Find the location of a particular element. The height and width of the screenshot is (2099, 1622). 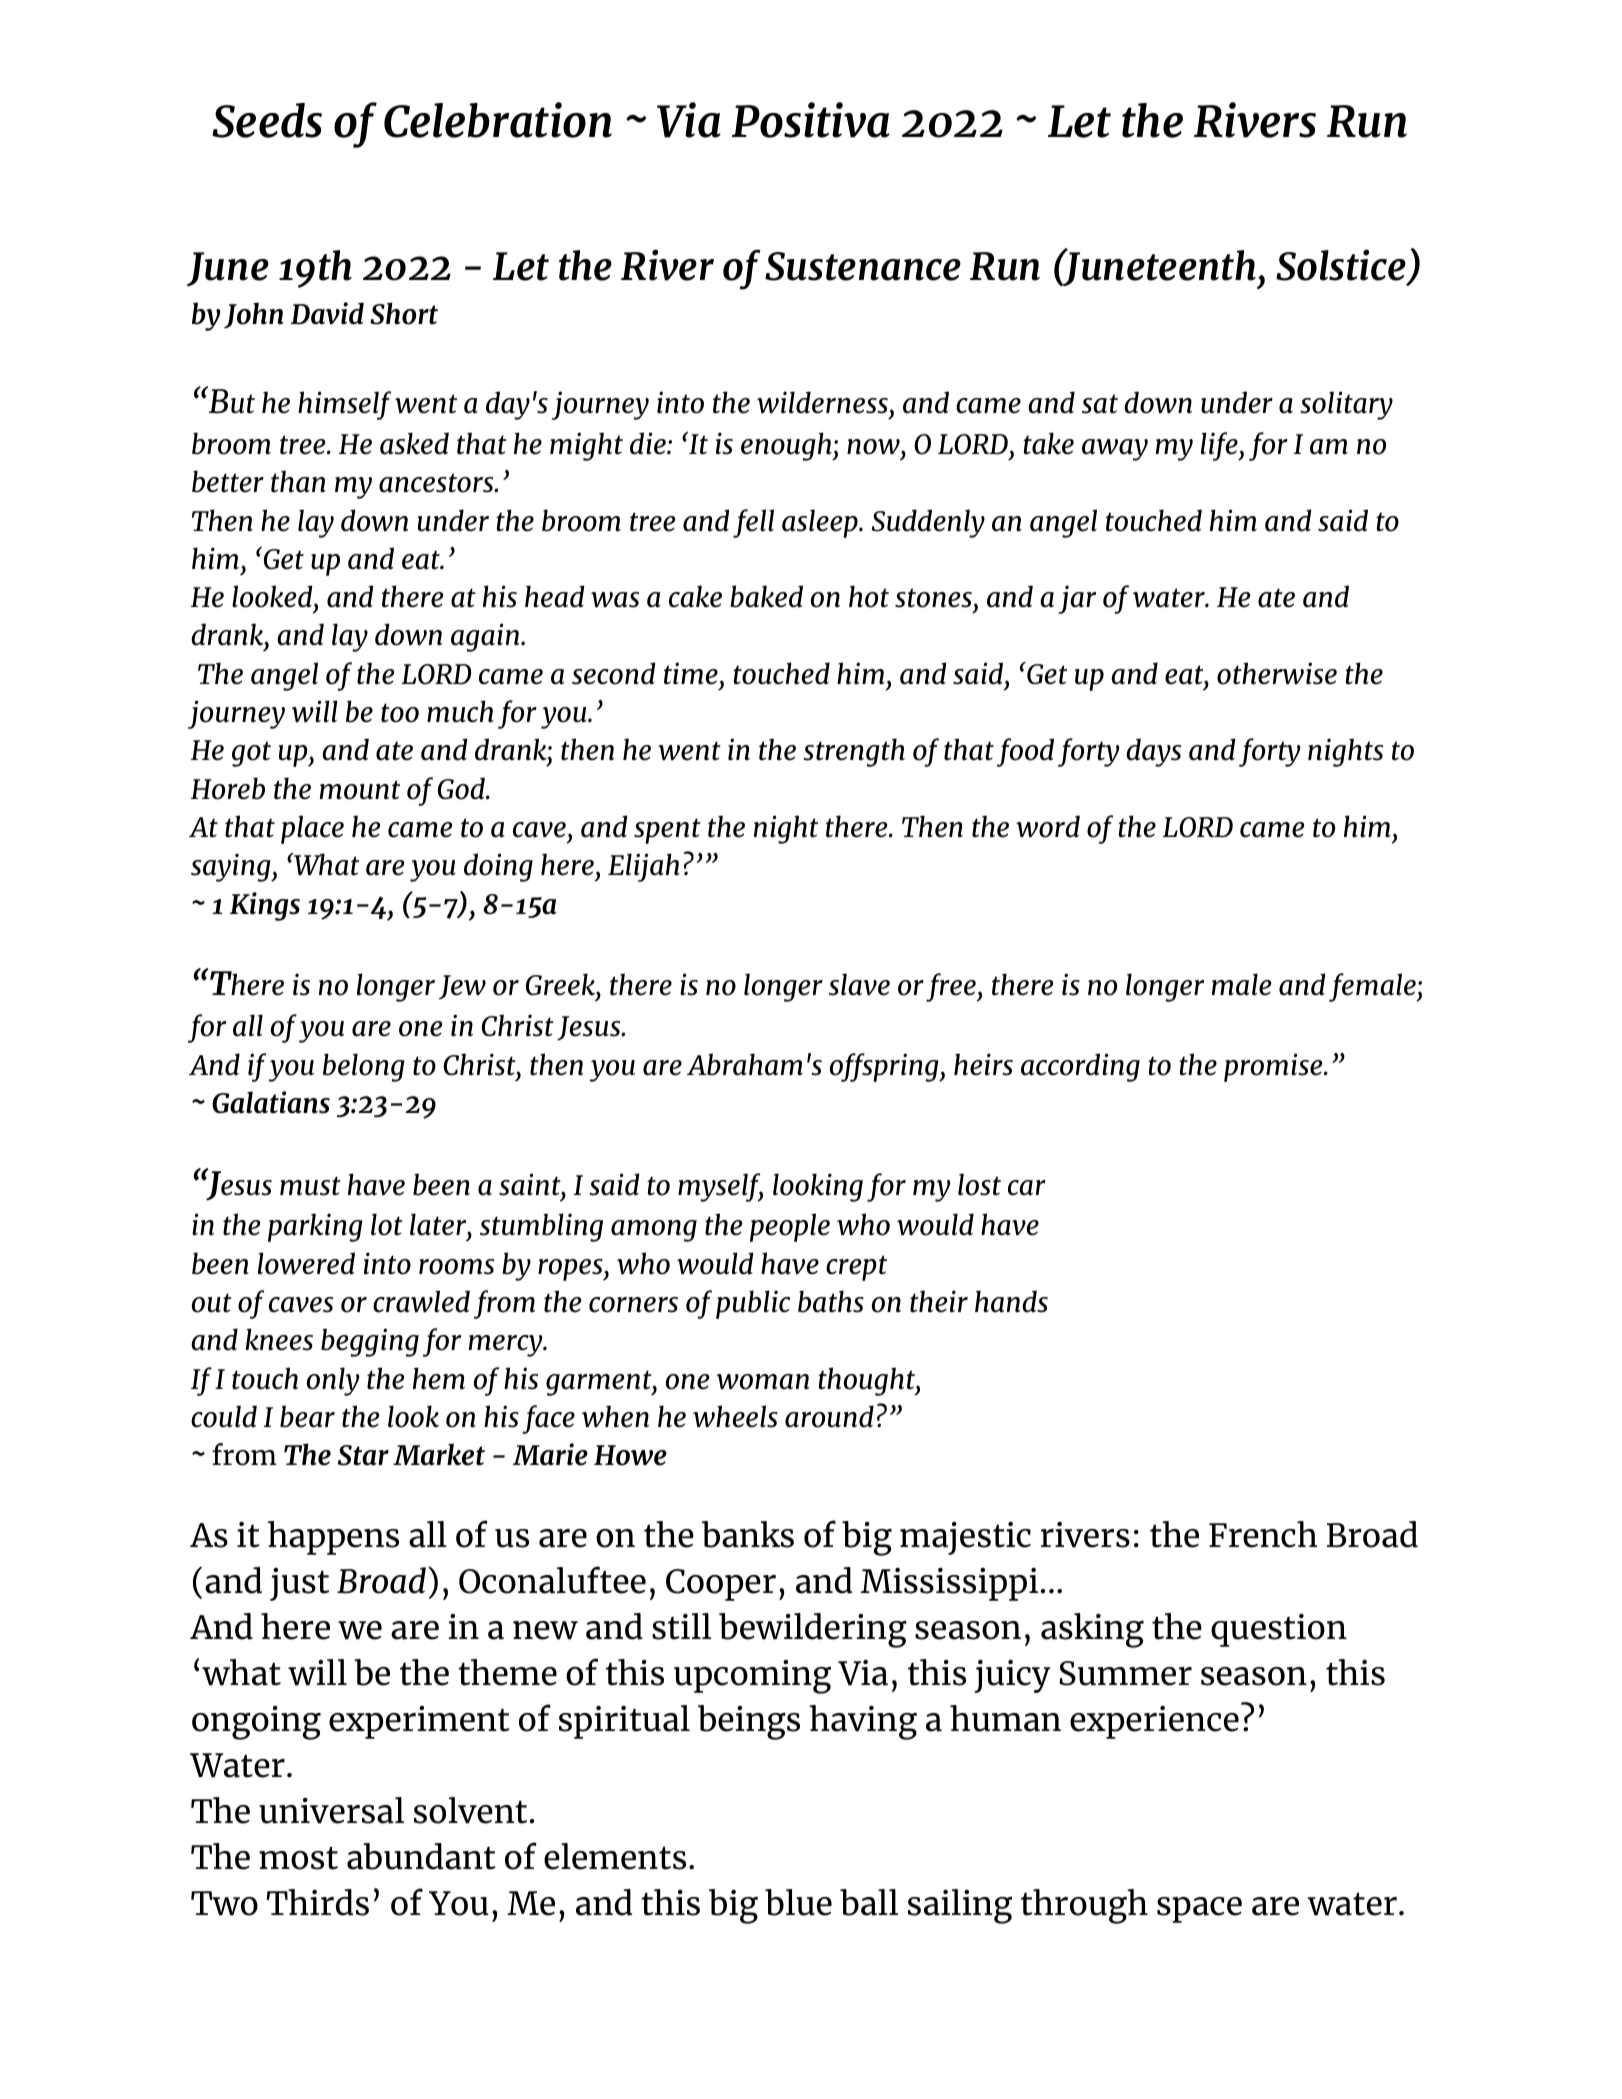

belong is located at coordinates (364, 1067).
